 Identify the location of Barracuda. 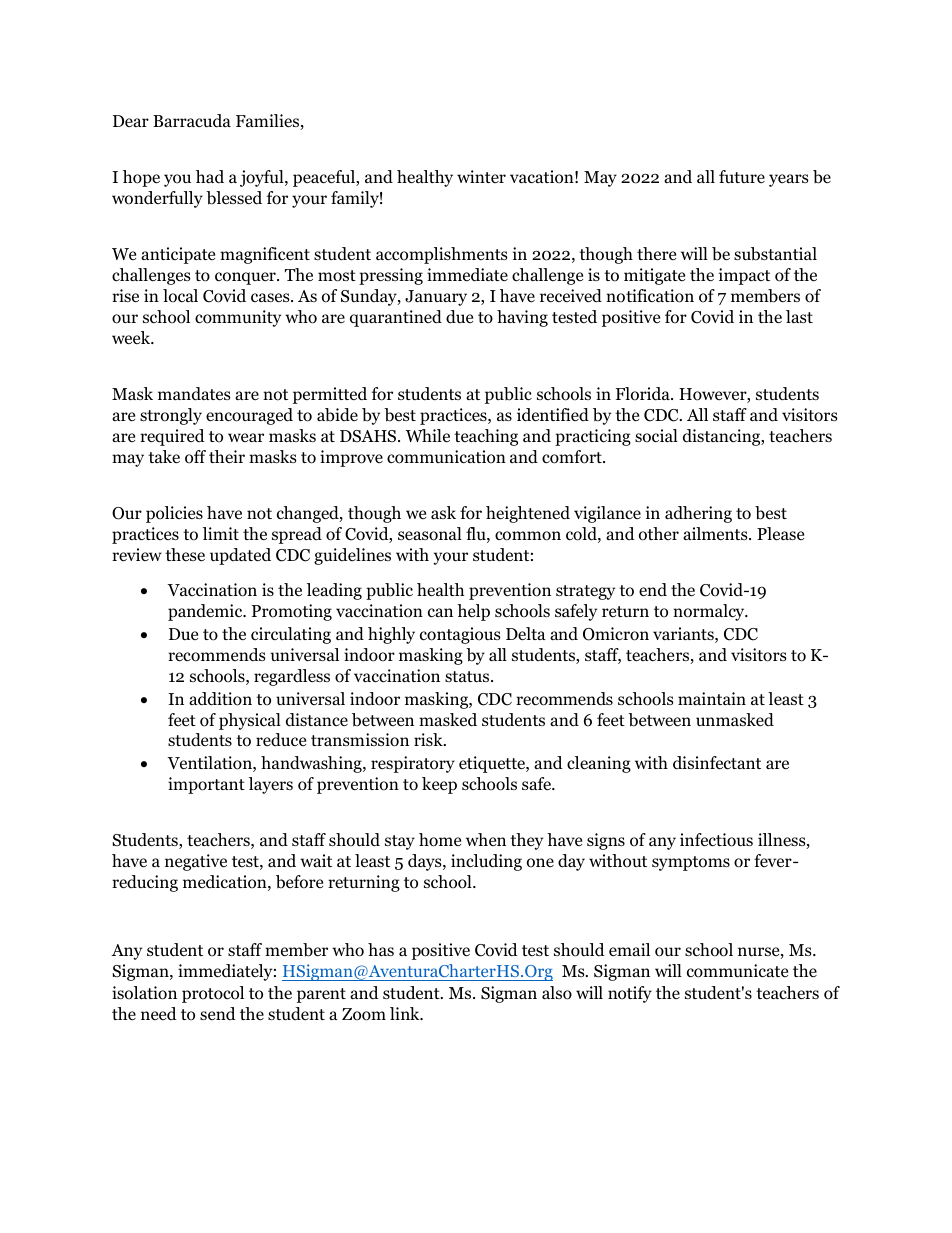
(192, 121).
